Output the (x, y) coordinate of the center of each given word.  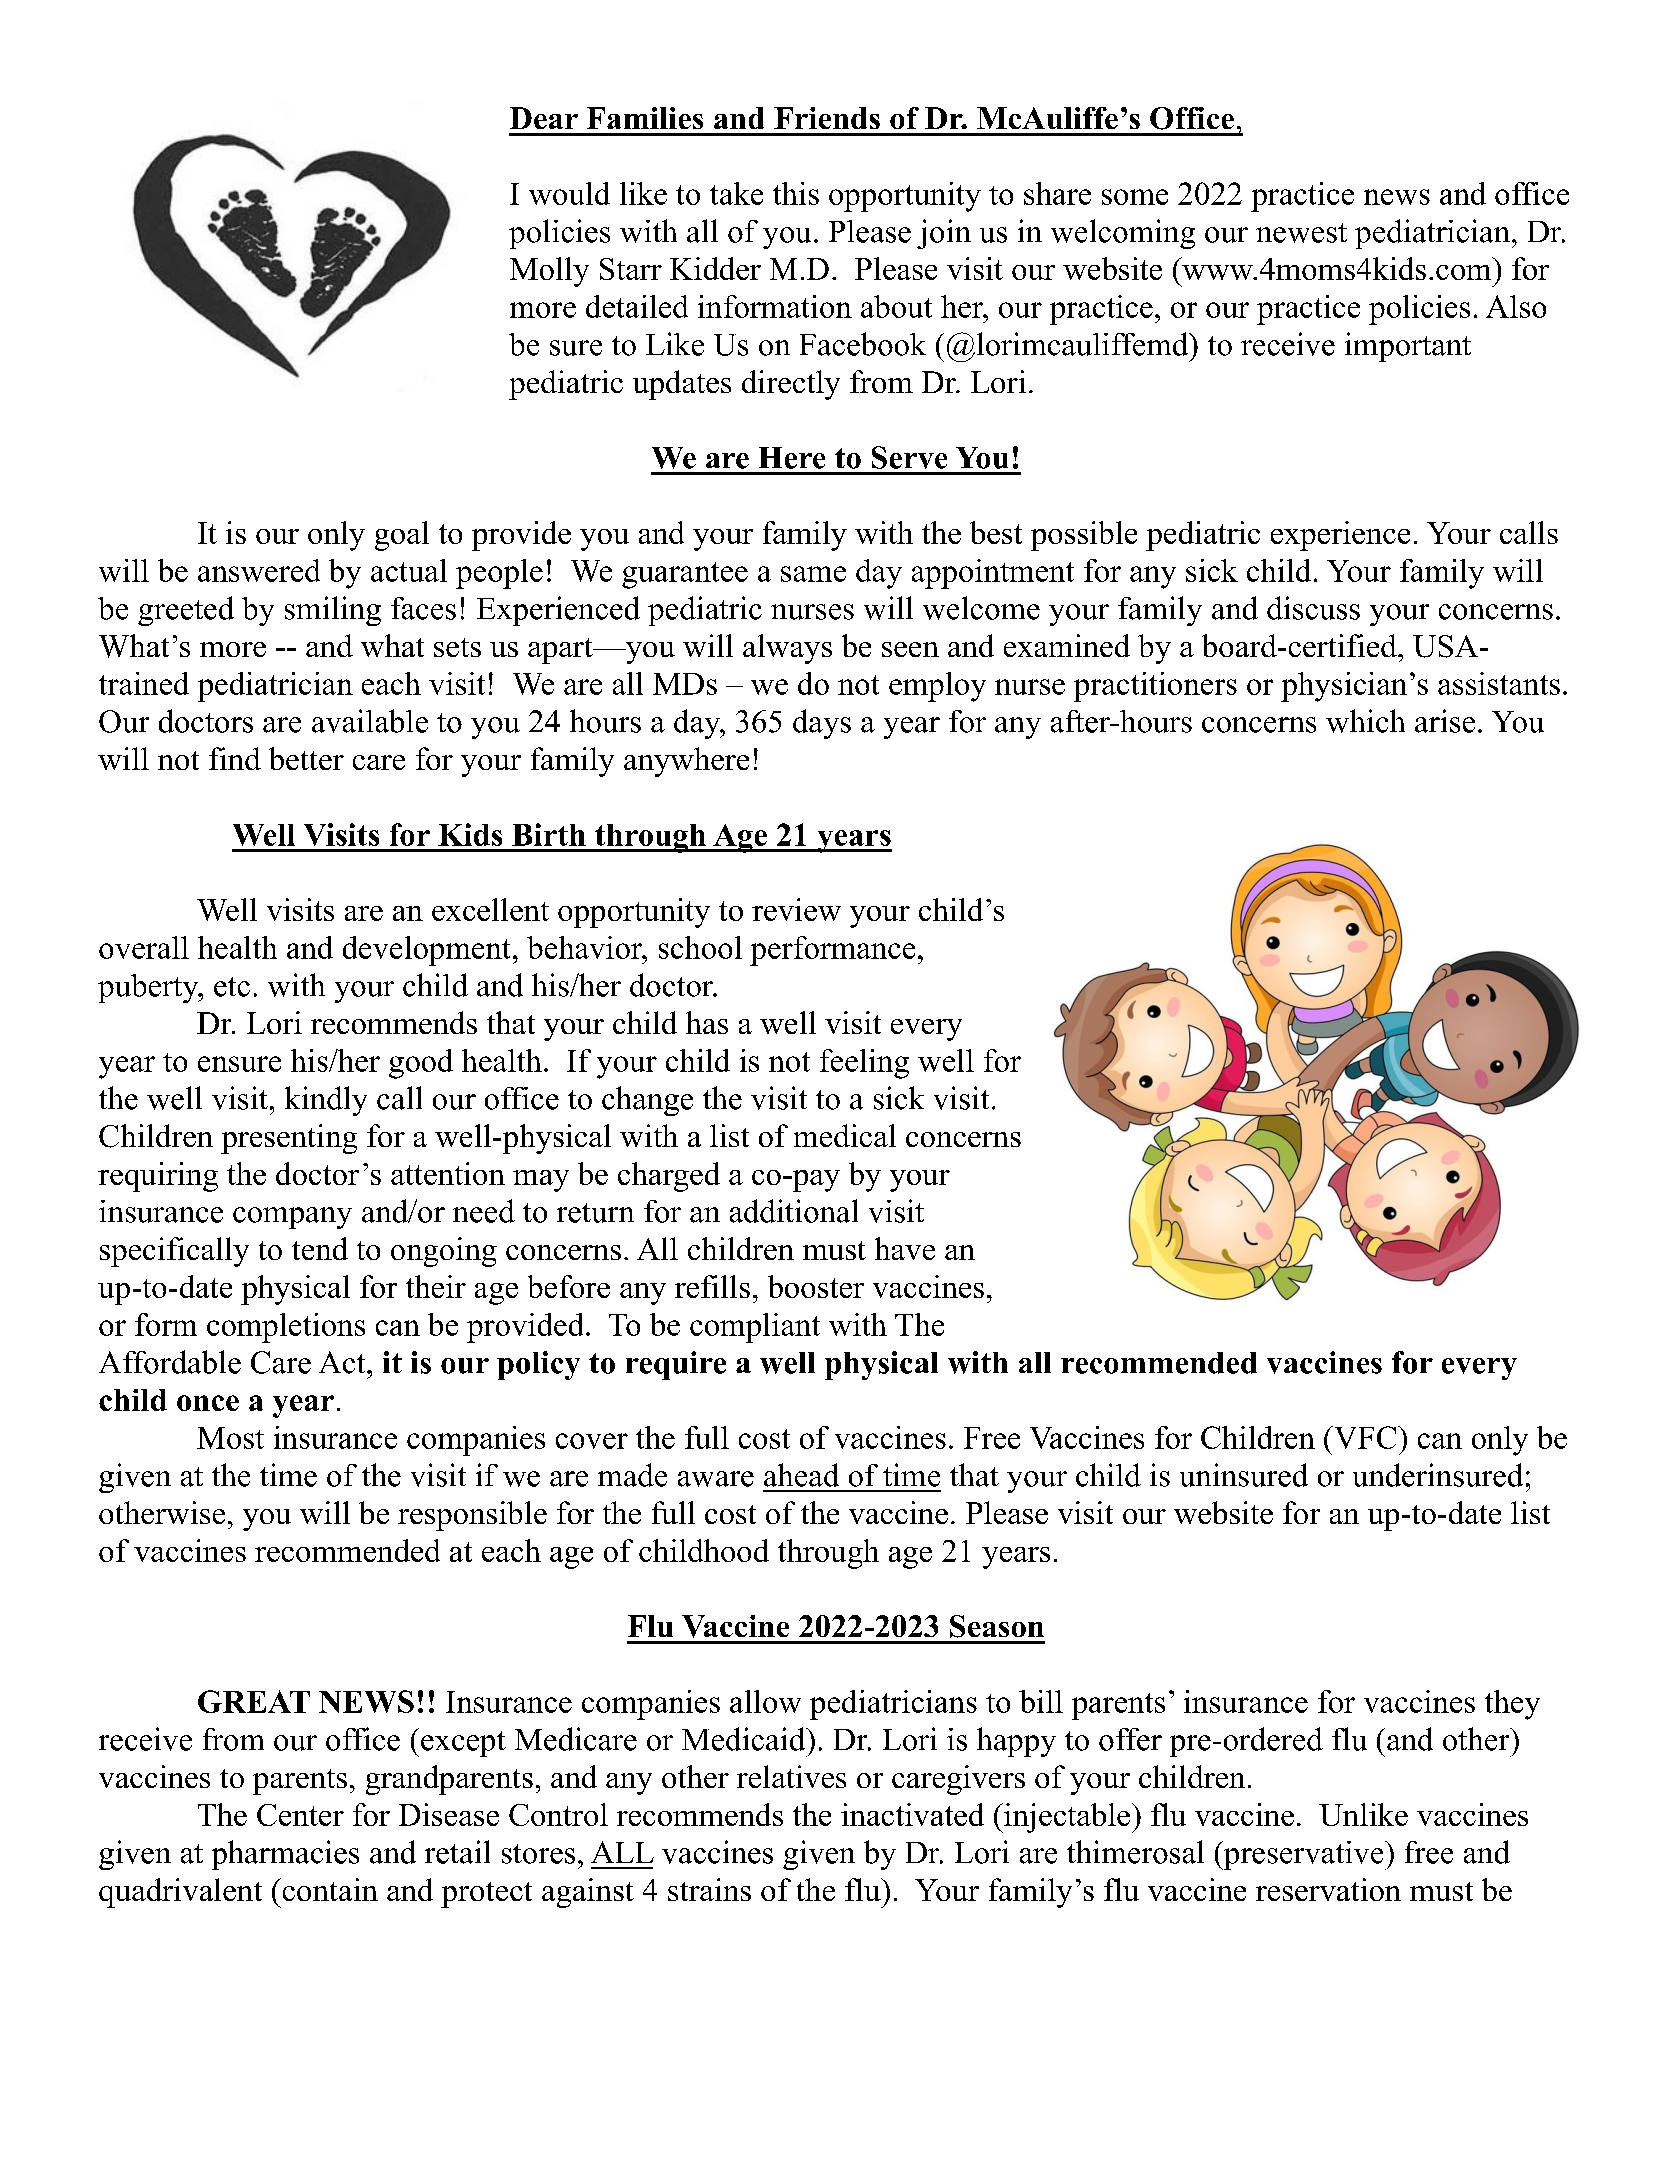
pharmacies (285, 1855)
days (822, 724)
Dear (544, 118)
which (1365, 721)
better (306, 758)
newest (1301, 233)
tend (320, 1248)
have (905, 1248)
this (796, 193)
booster (816, 1286)
